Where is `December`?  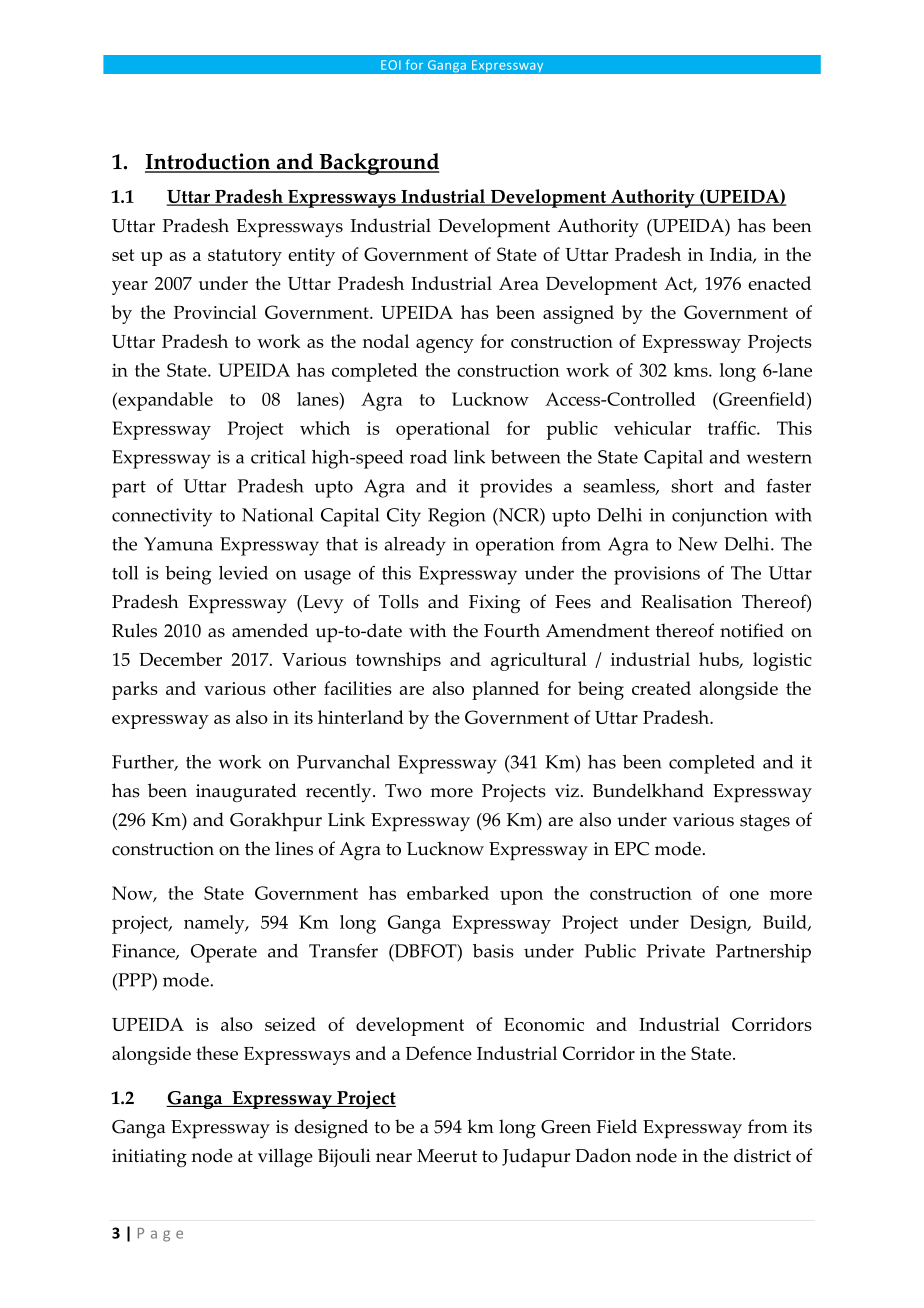 December is located at coordinates (180, 659).
